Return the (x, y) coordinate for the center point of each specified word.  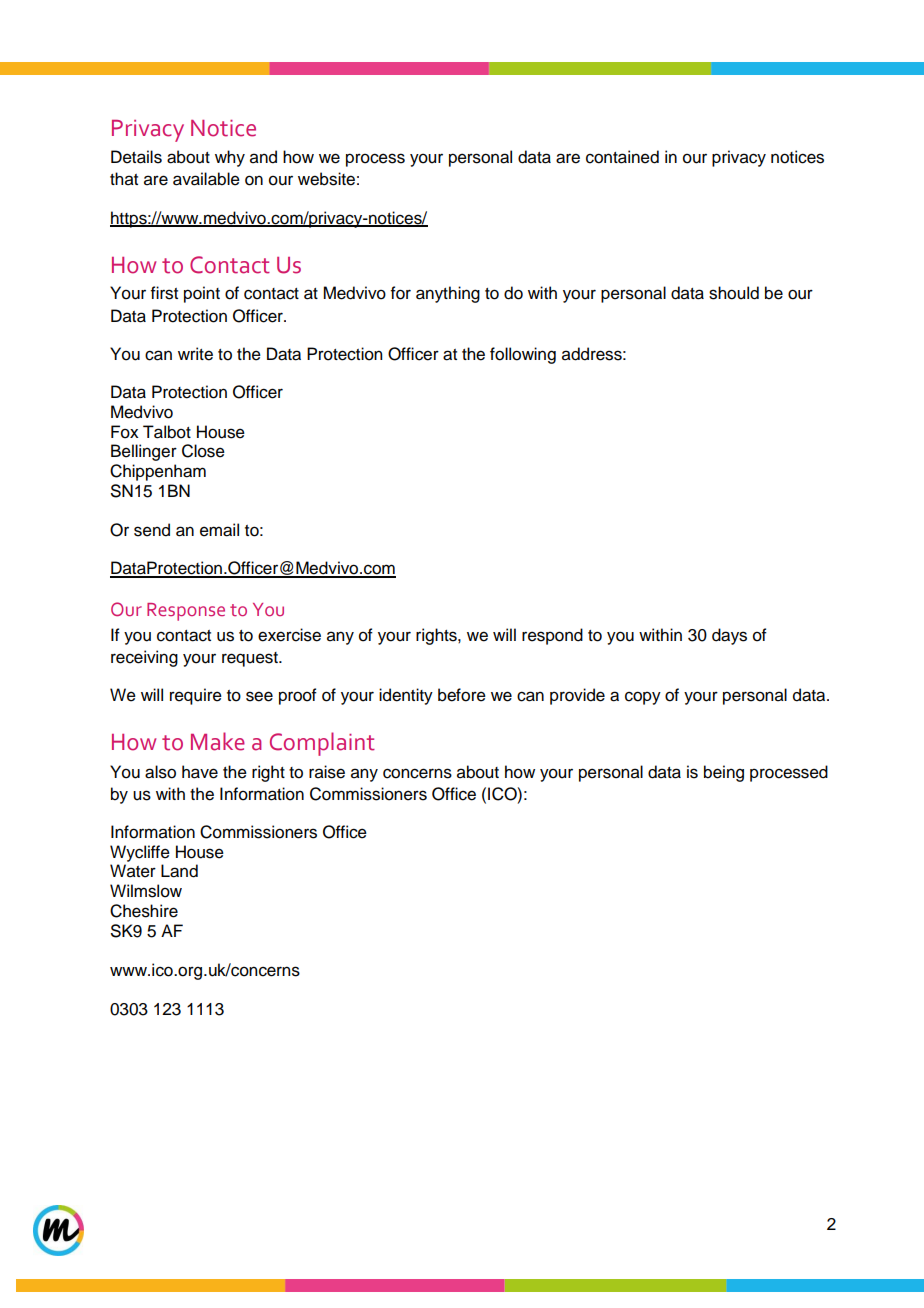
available (206, 179)
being (724, 773)
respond (552, 636)
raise (327, 772)
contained (622, 157)
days (729, 636)
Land (179, 871)
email (219, 530)
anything (448, 294)
